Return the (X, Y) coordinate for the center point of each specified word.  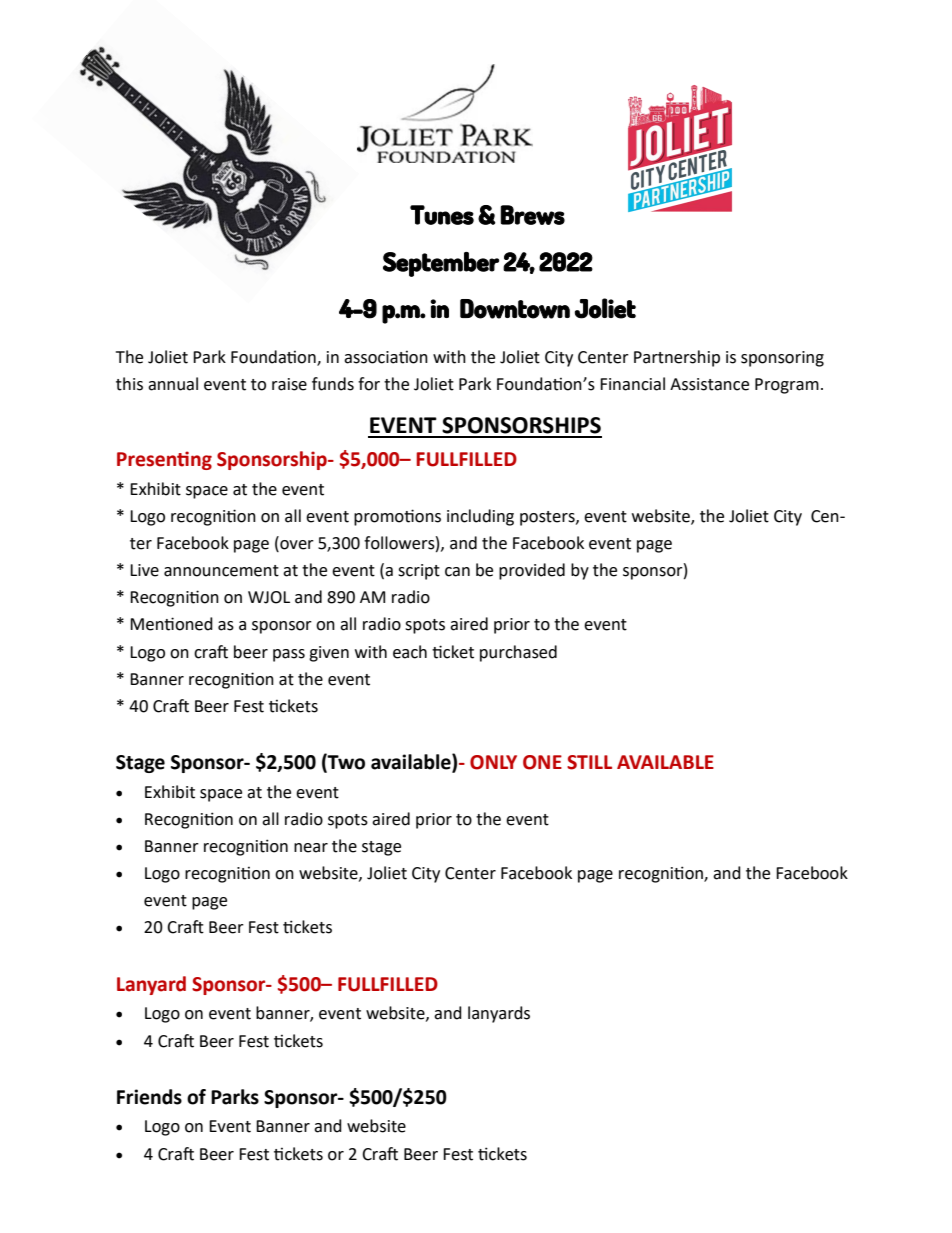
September (441, 264)
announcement (221, 571)
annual (173, 384)
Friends (149, 1097)
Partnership (677, 358)
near (311, 848)
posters (548, 518)
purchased (518, 653)
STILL (589, 762)
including (480, 517)
